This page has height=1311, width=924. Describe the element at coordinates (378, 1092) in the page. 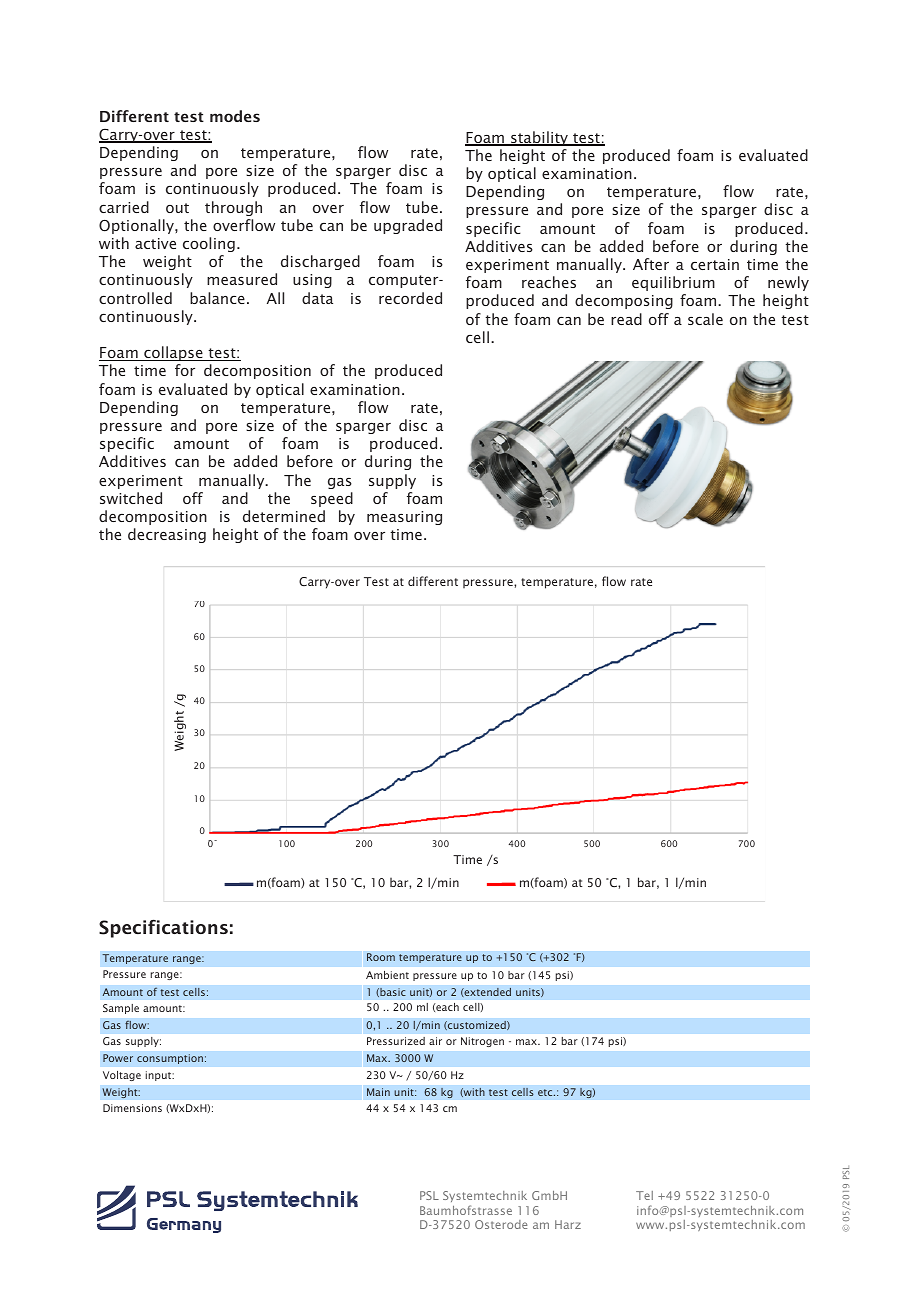

I see `Main` at that location.
